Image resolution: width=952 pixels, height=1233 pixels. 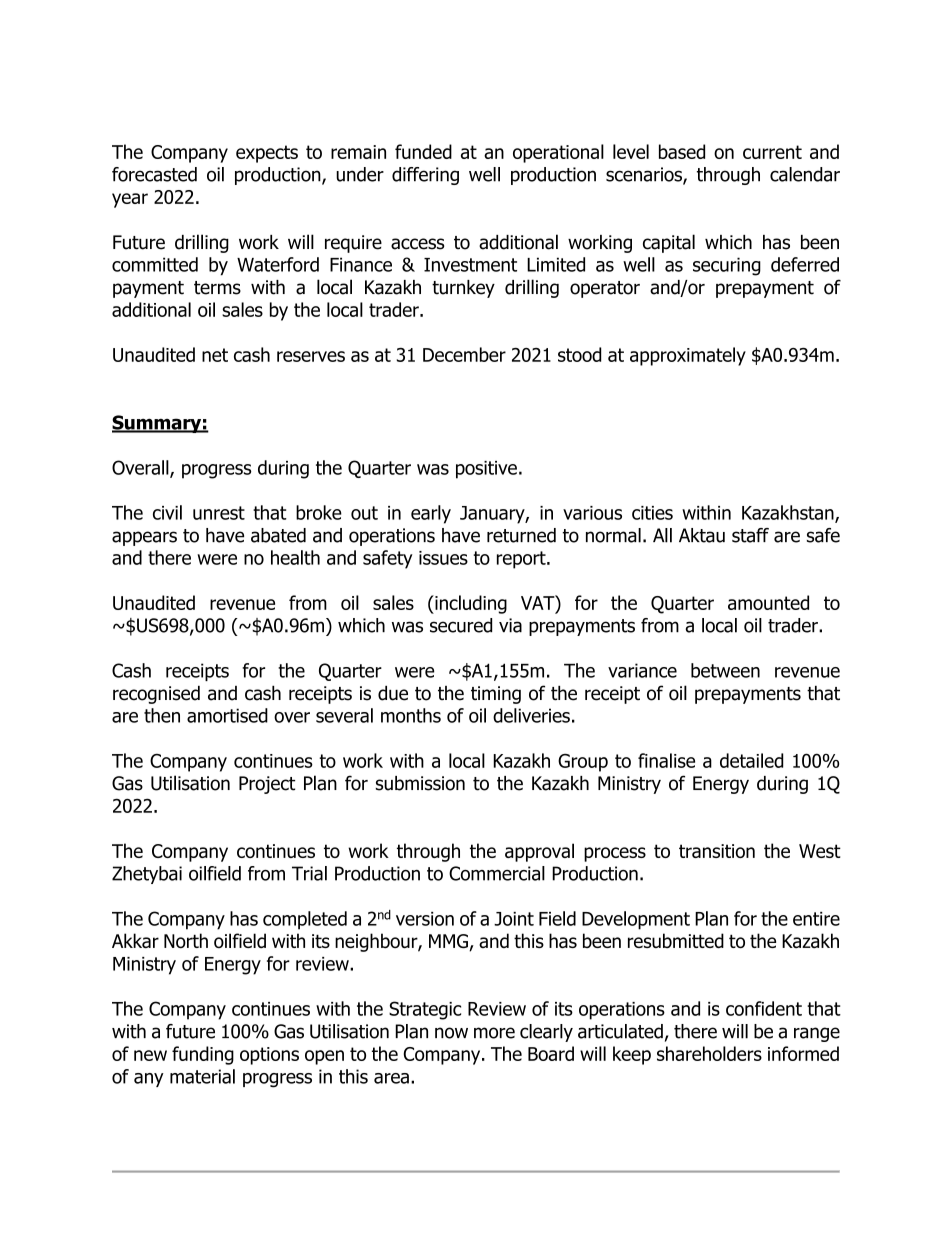 I want to click on forecasted, so click(x=154, y=174).
